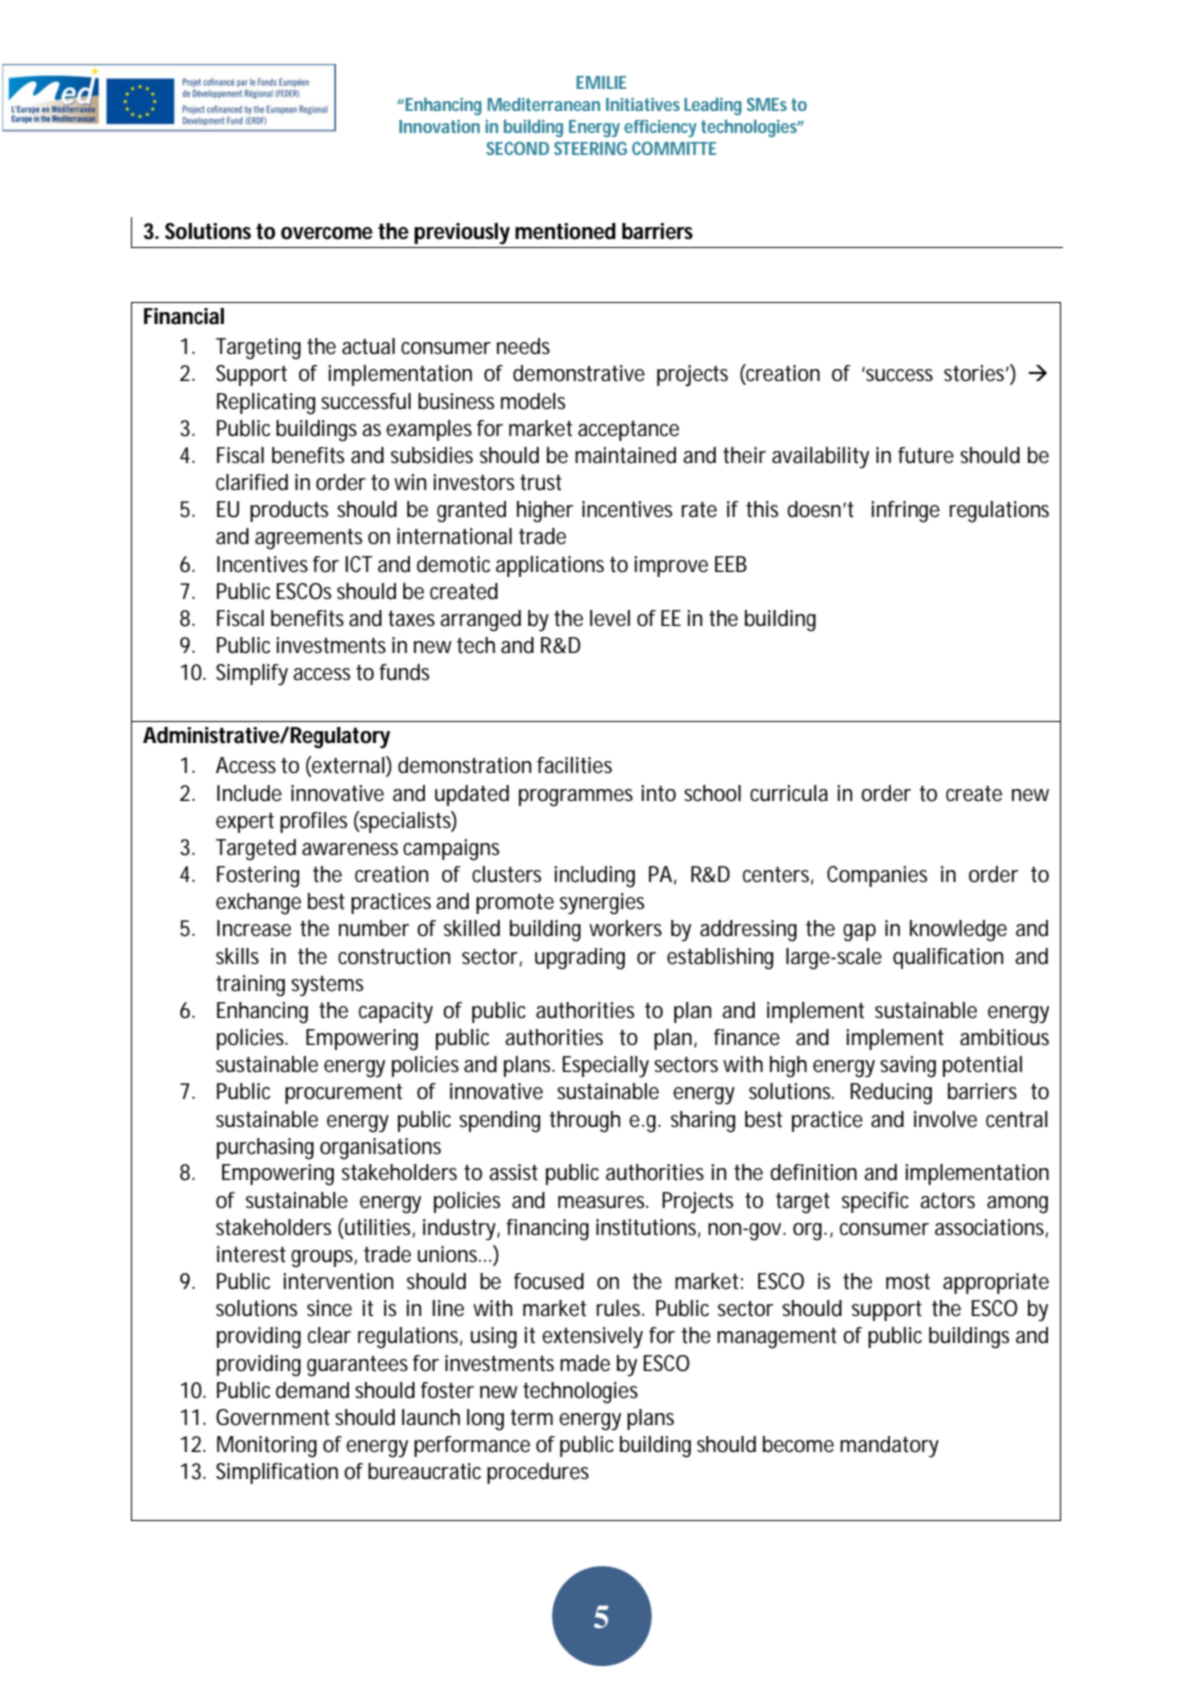  Describe the element at coordinates (889, 1446) in the document. I see `mandatory` at that location.
